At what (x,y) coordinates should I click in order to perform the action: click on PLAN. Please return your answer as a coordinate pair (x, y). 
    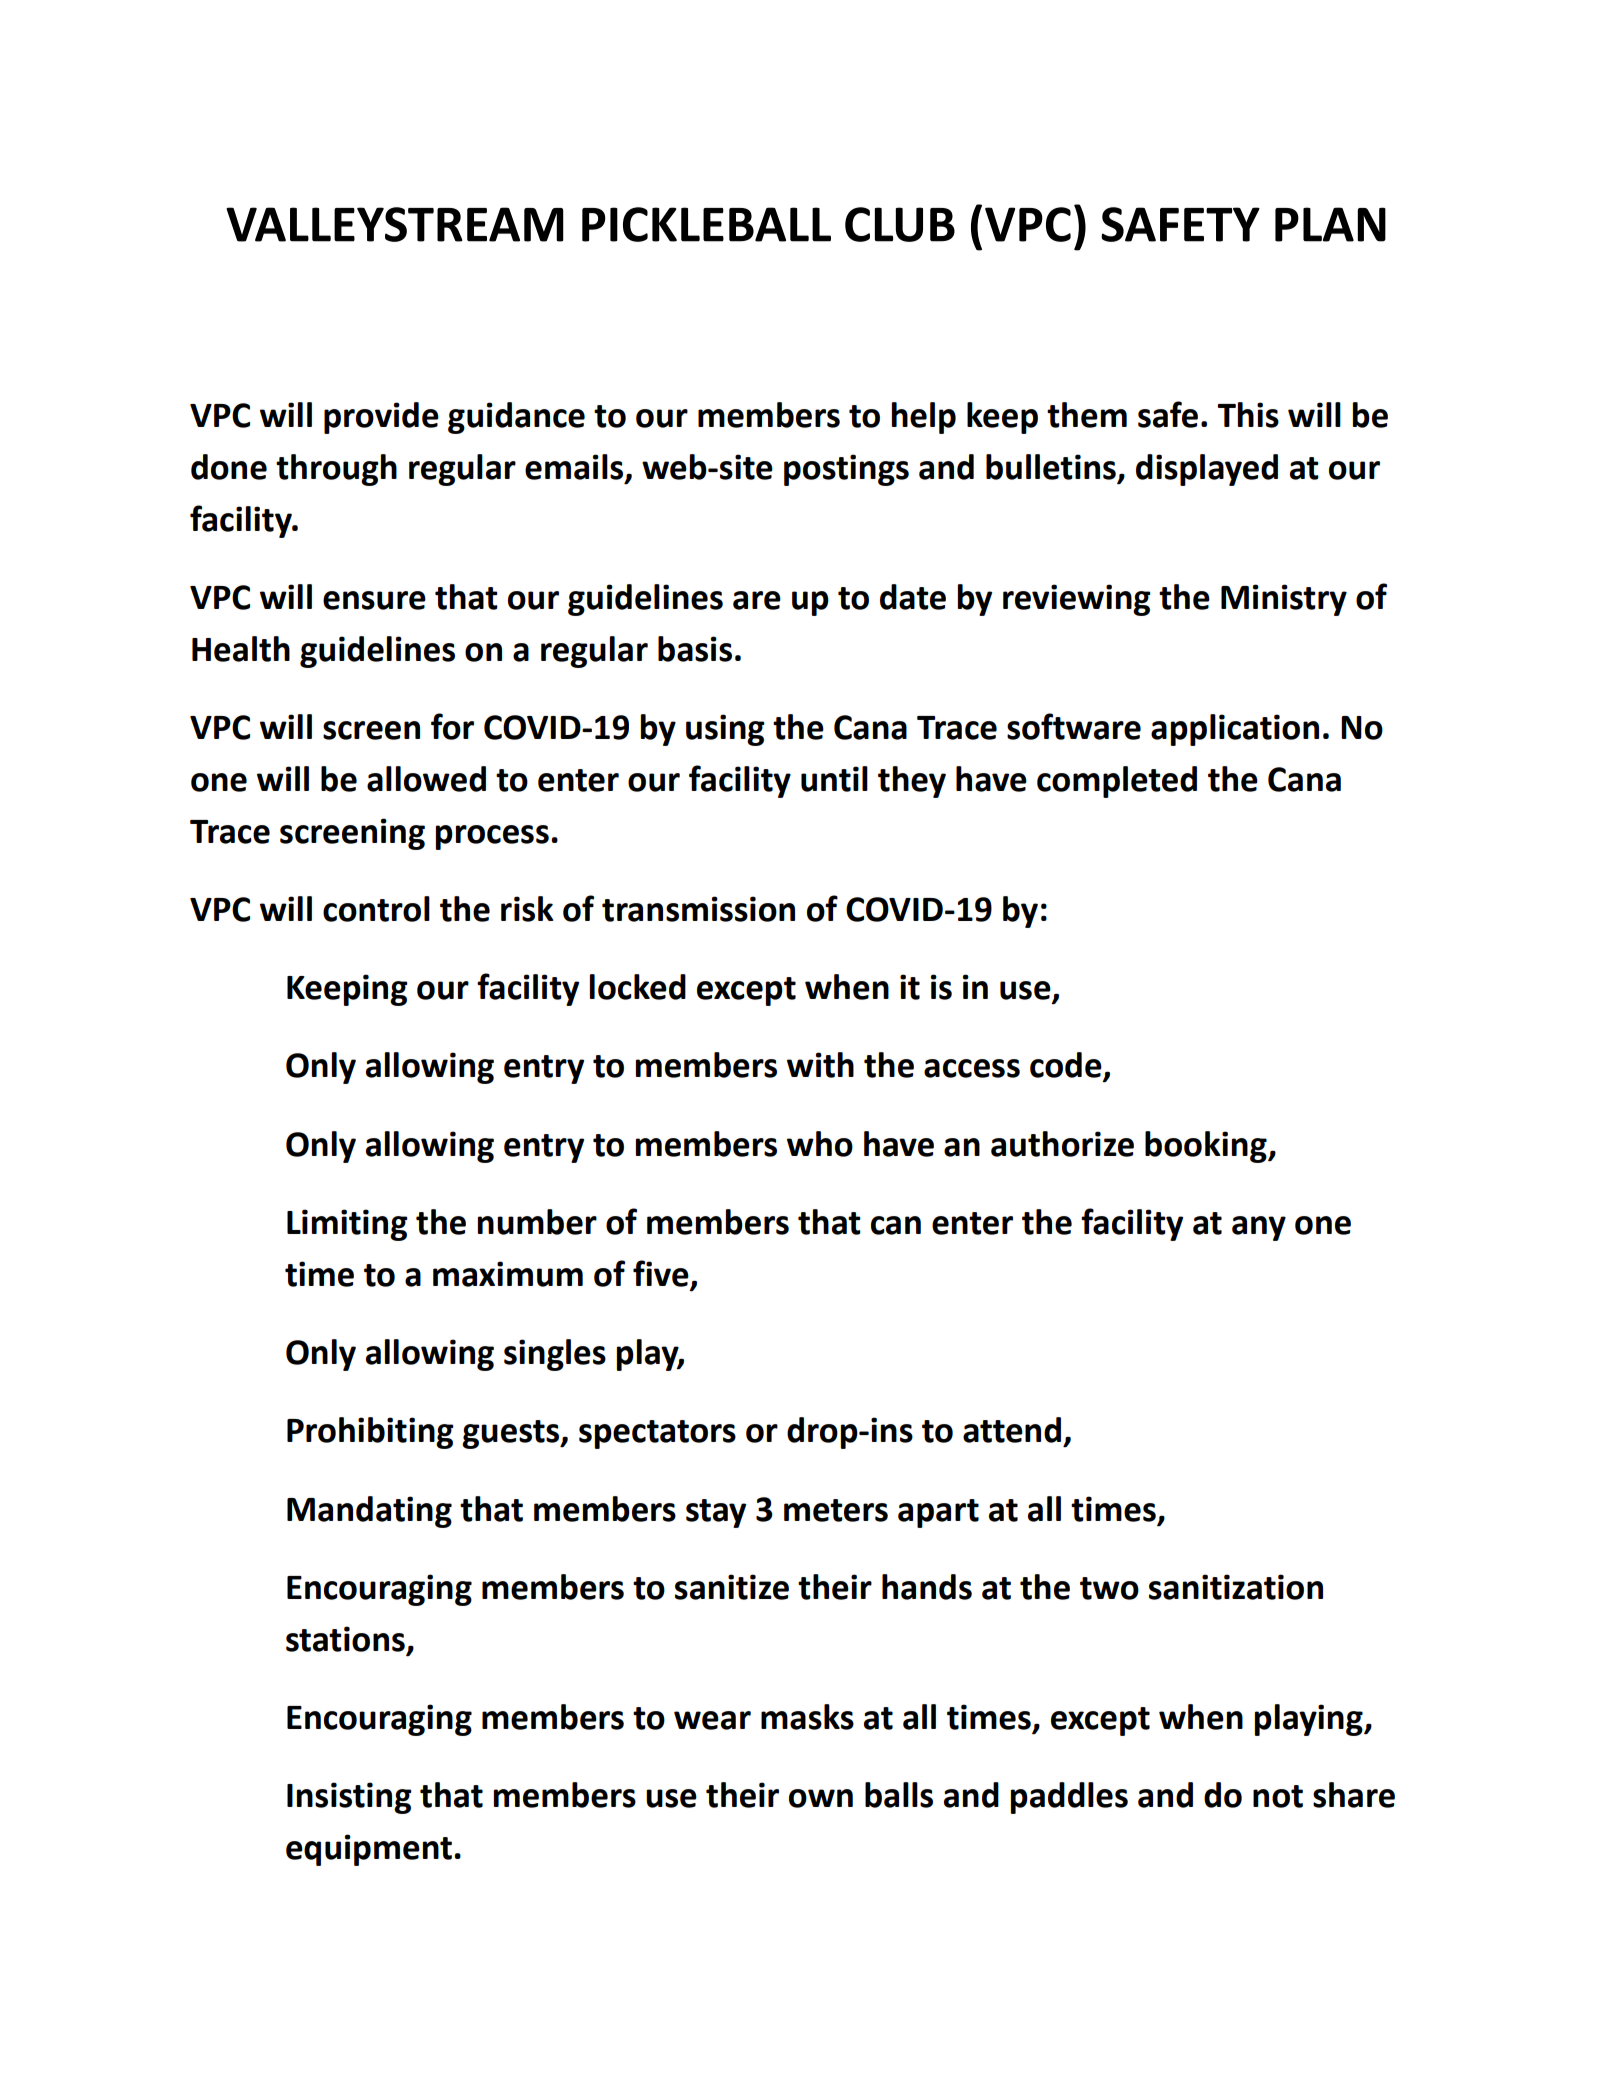
    Looking at the image, I should click on (1330, 224).
